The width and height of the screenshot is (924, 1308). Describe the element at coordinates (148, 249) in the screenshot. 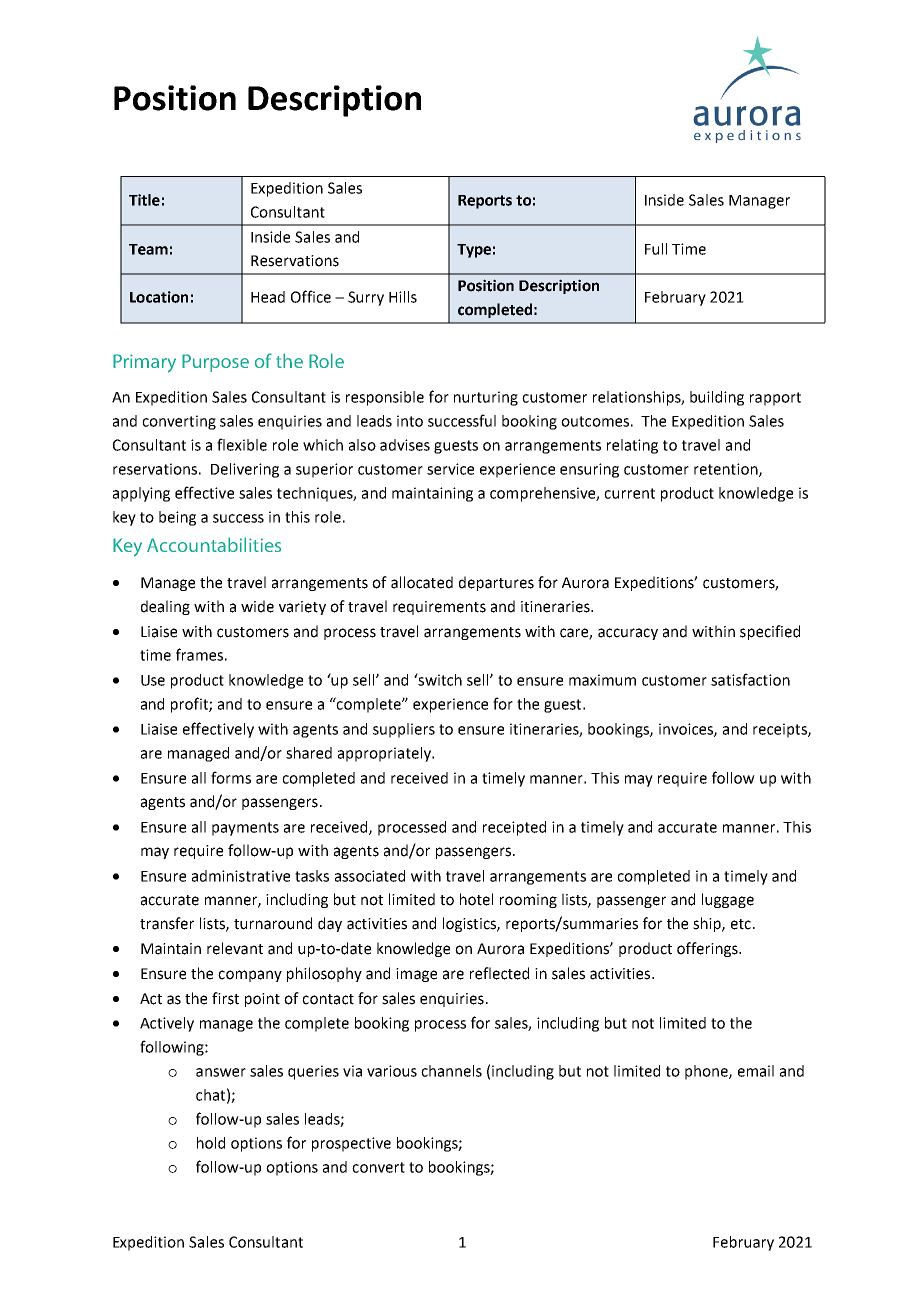

I see `Team` at that location.
